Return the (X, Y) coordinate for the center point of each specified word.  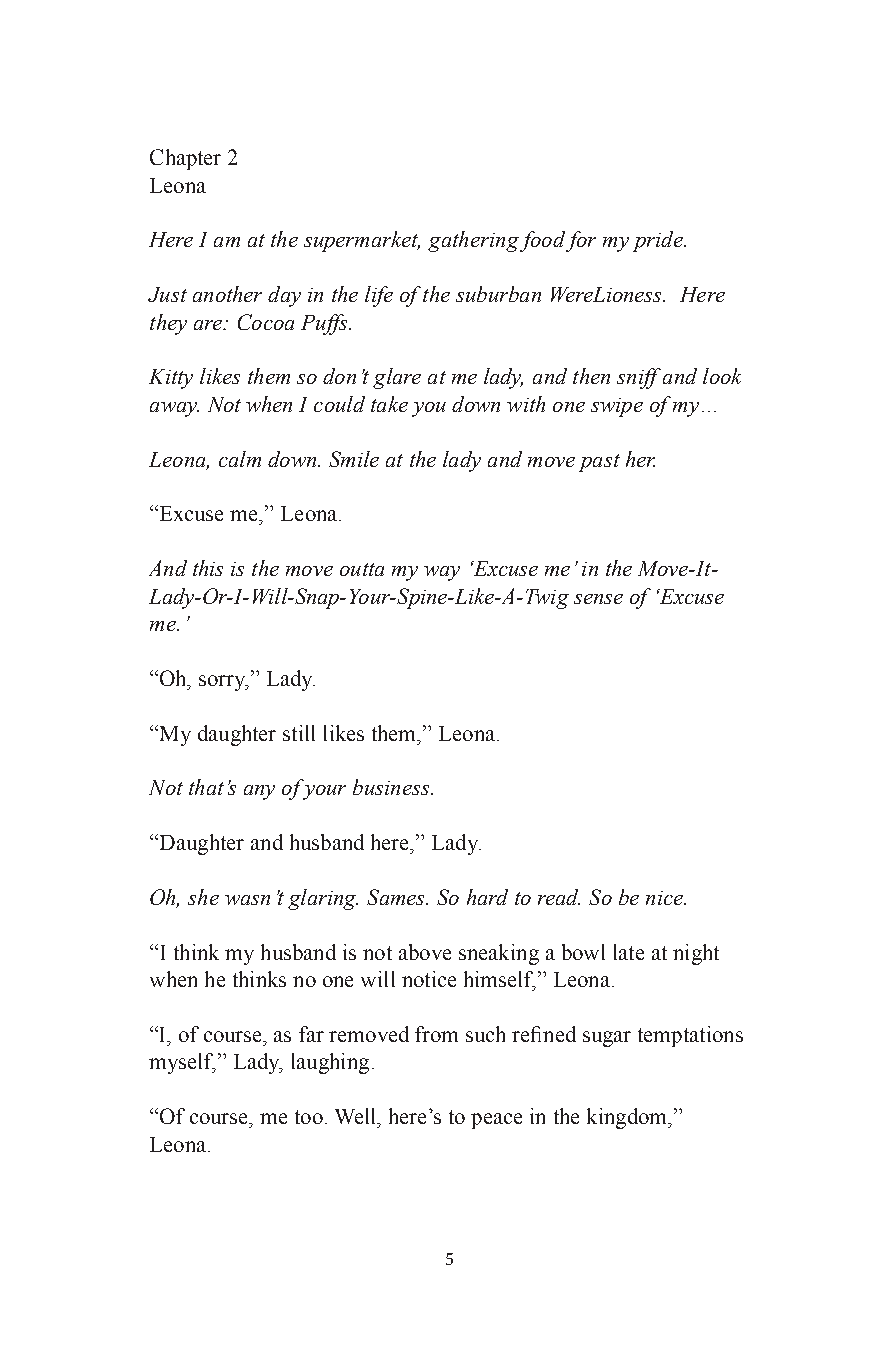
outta (362, 569)
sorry (223, 683)
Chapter (185, 159)
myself (182, 1063)
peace (496, 1121)
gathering (473, 241)
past (599, 463)
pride (659, 241)
